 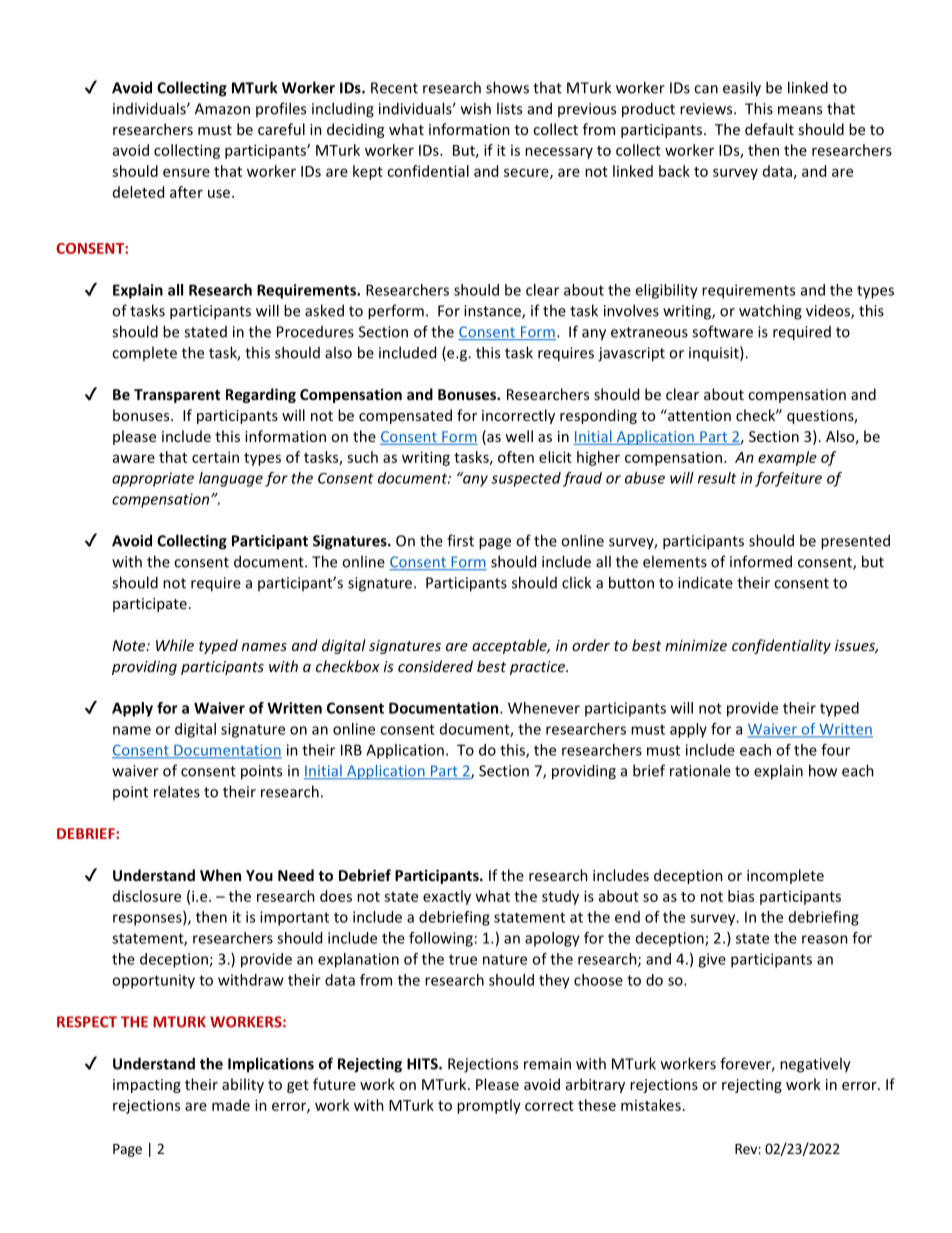 What do you see at coordinates (700, 770) in the screenshot?
I see `rationale` at bounding box center [700, 770].
